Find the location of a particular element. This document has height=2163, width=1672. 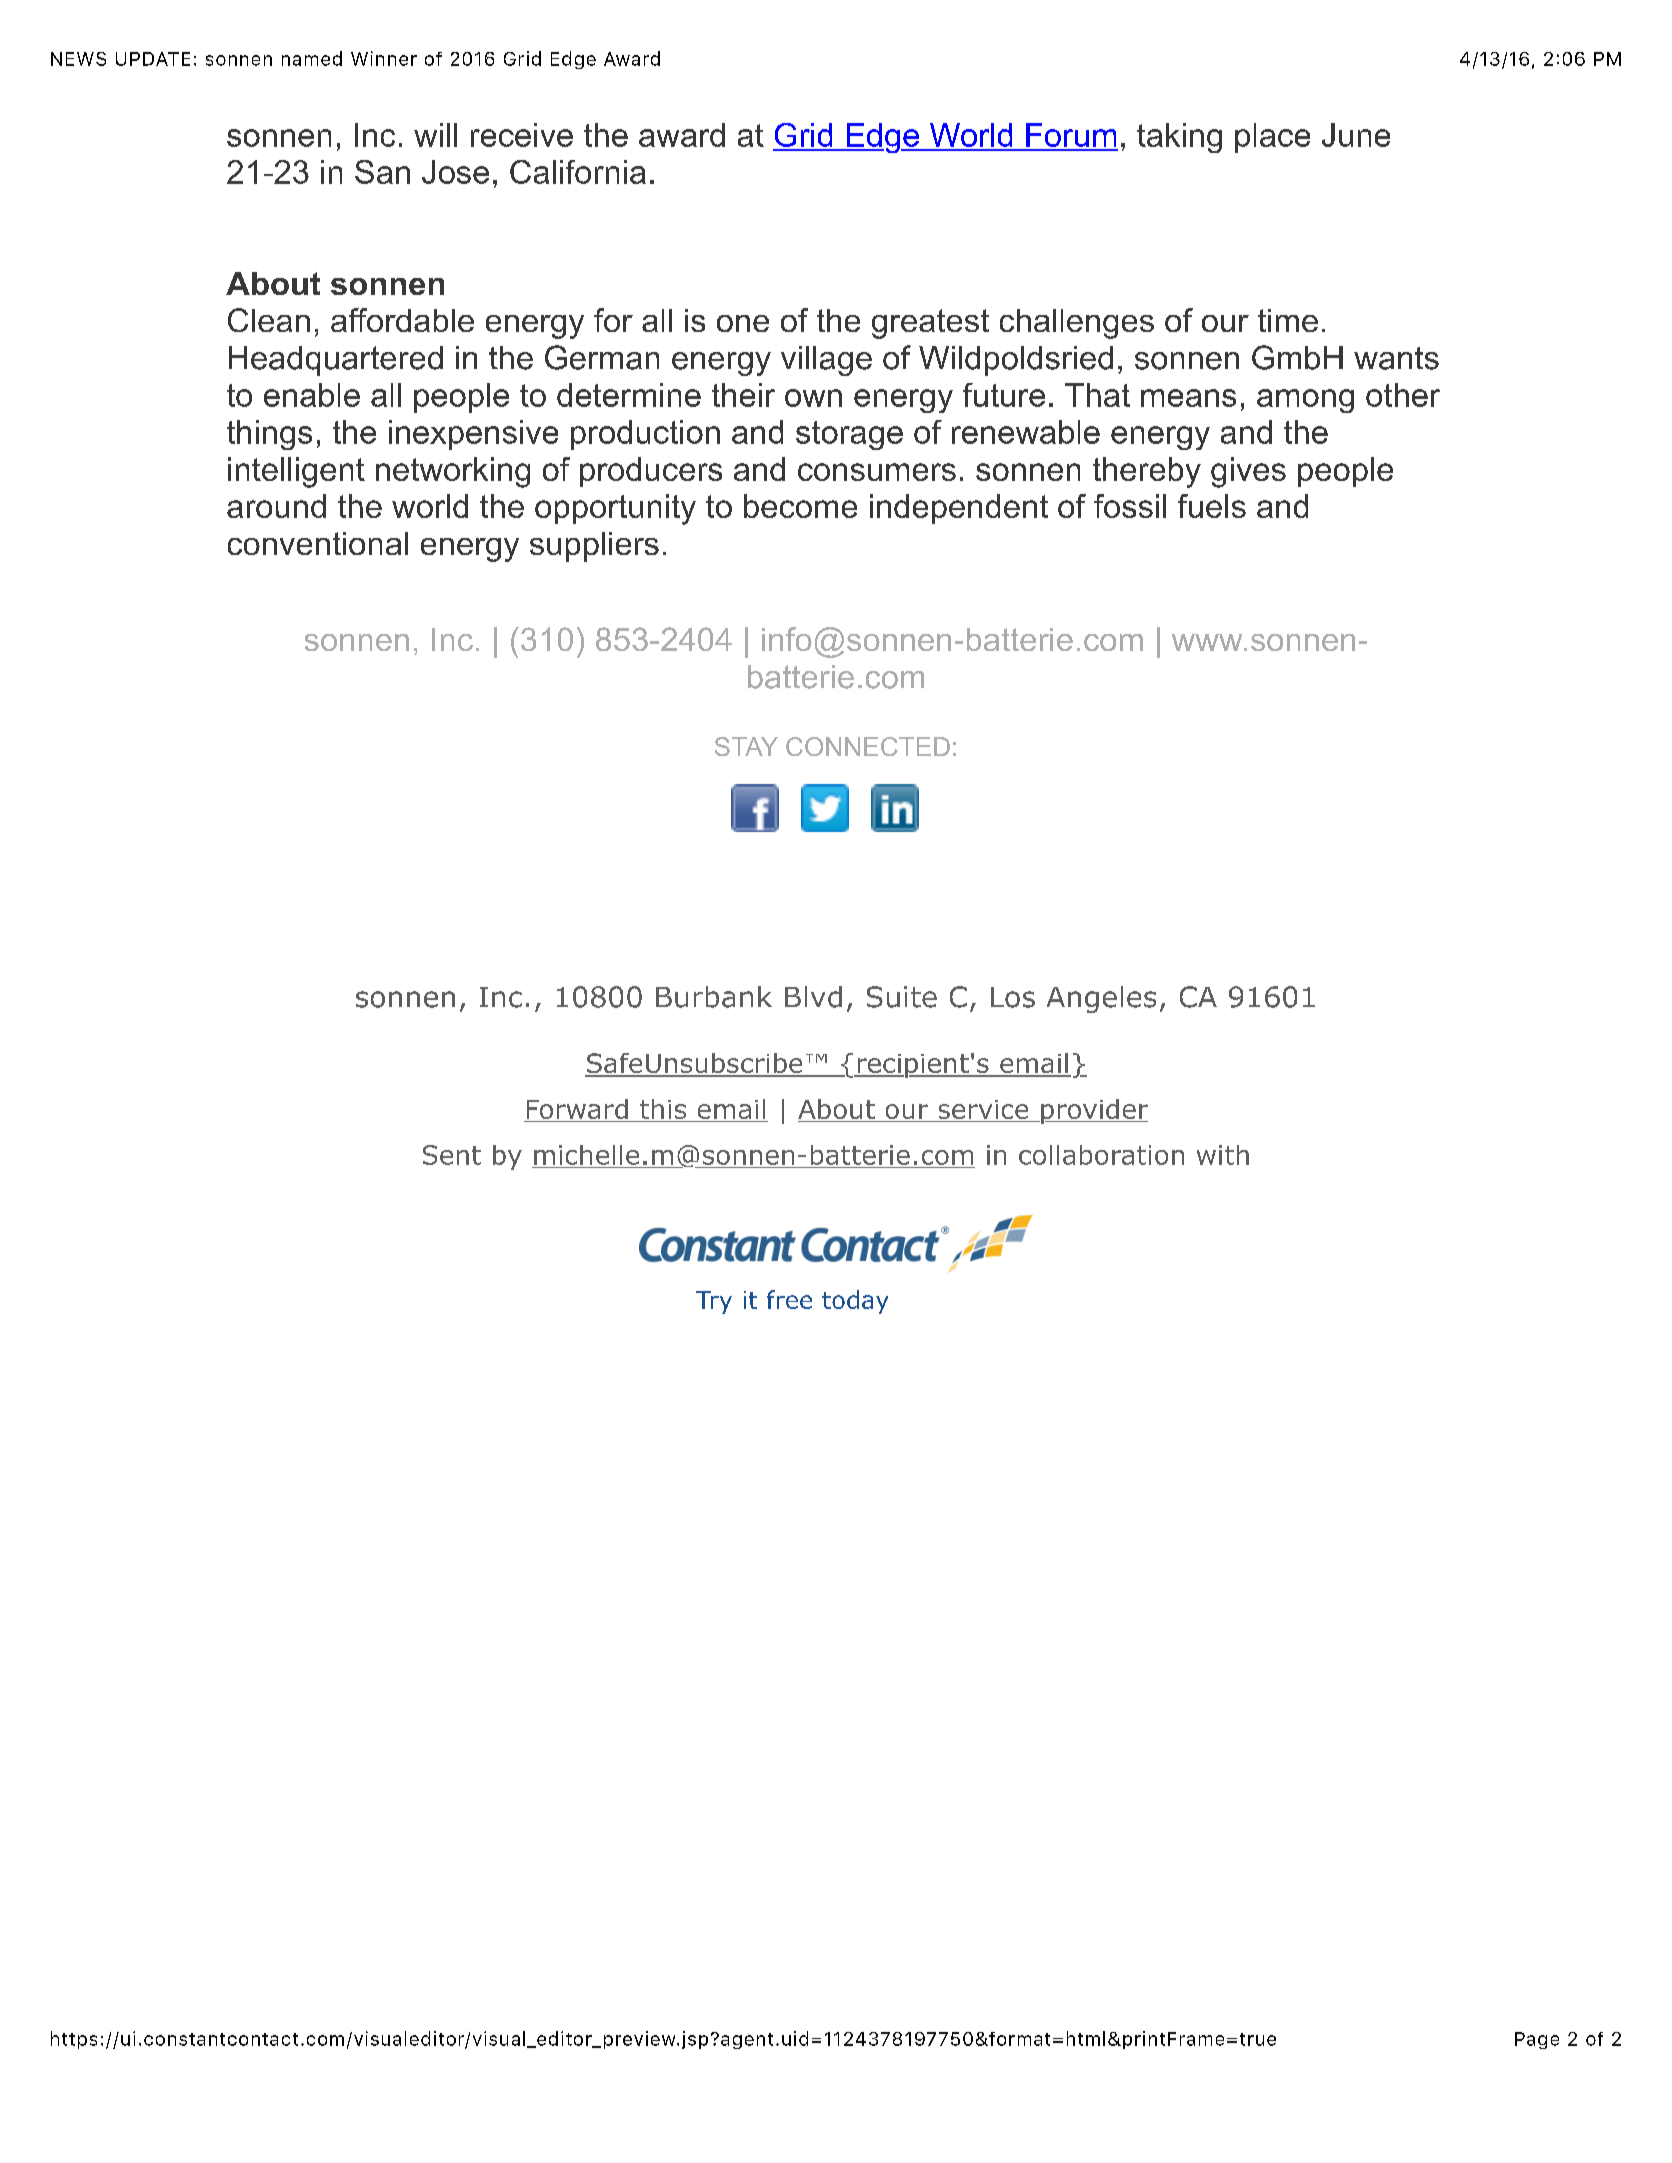

Blvd is located at coordinates (813, 997).
